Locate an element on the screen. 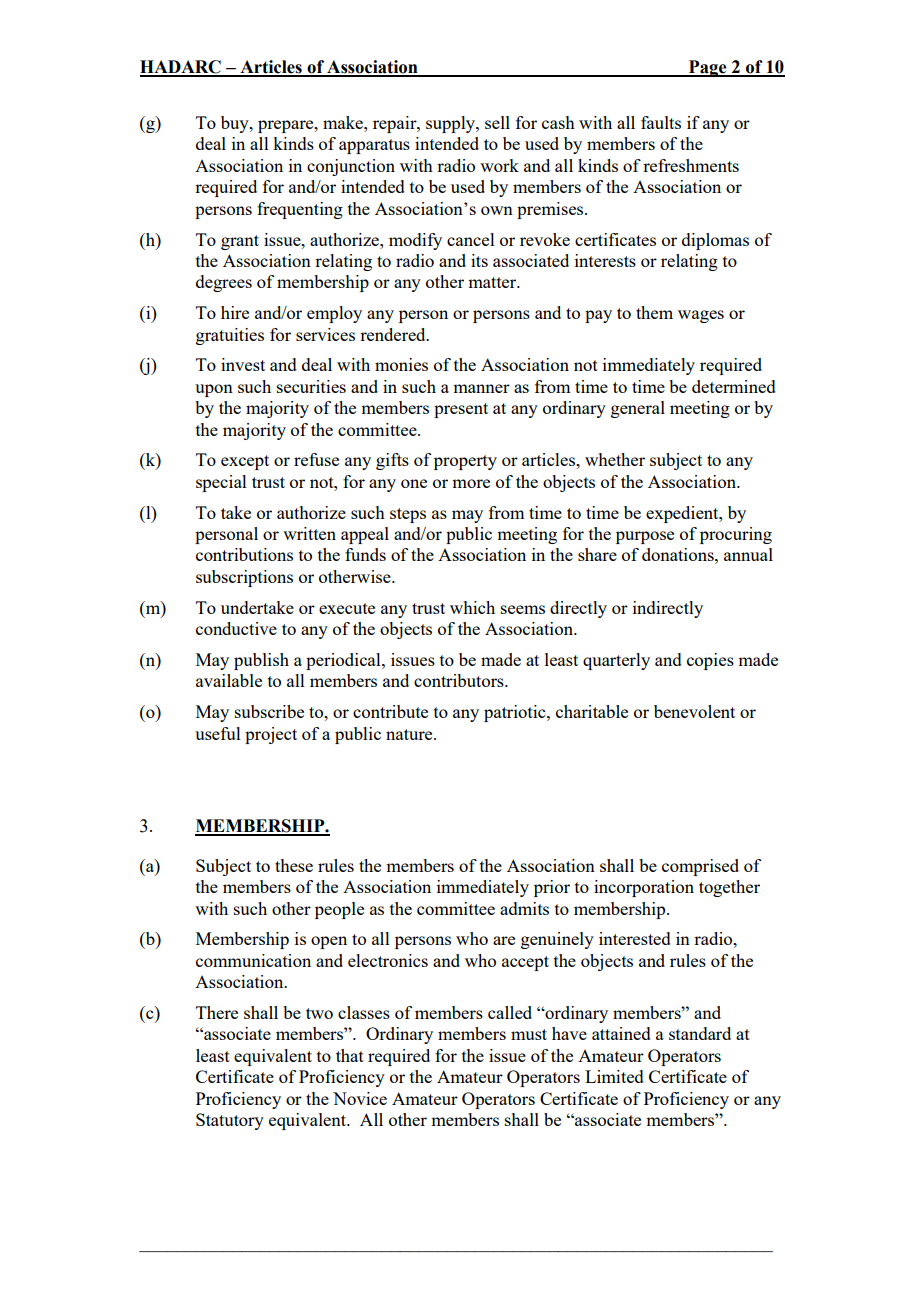 This screenshot has width=924, height=1308. standard is located at coordinates (700, 1033).
